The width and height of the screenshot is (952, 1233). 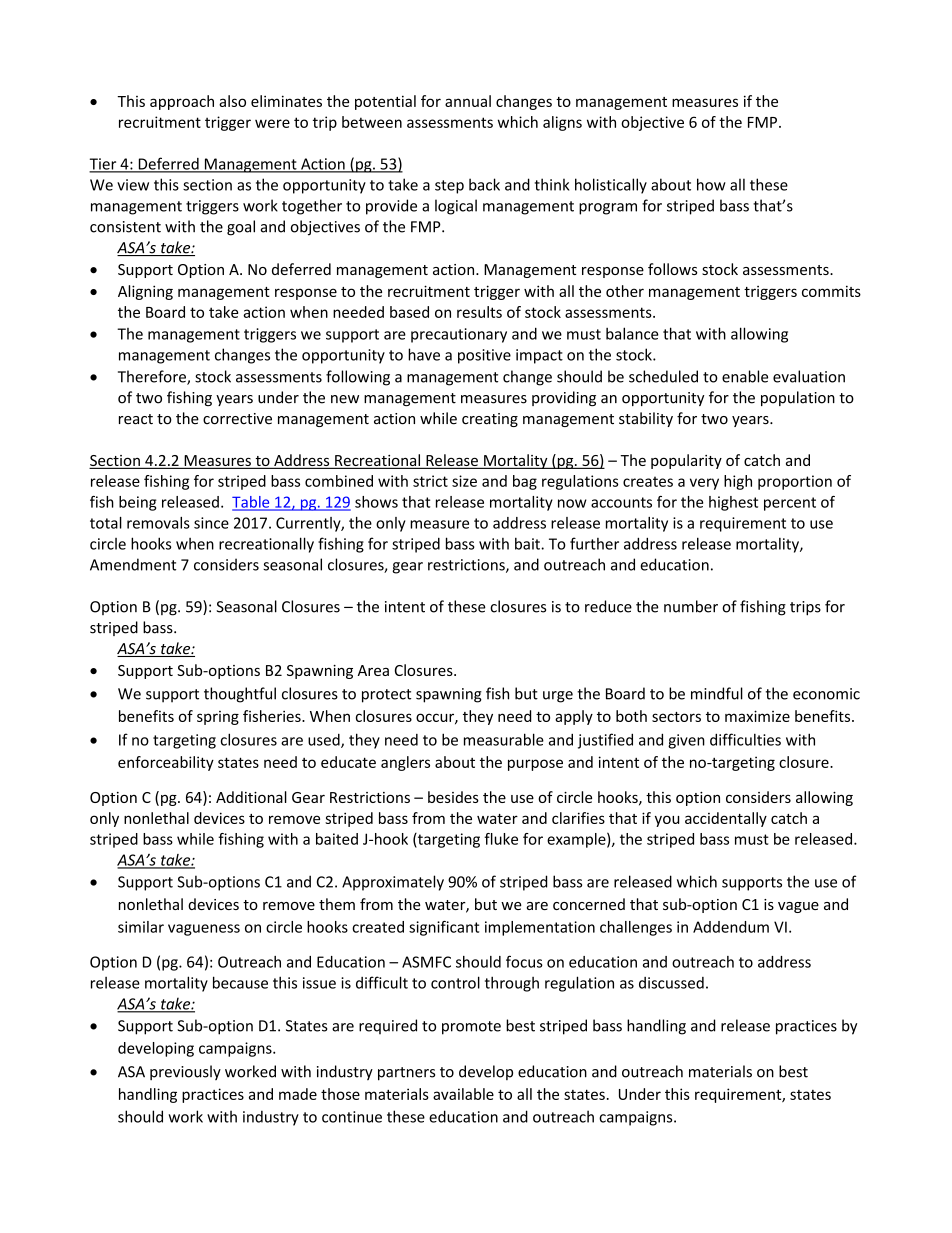 What do you see at coordinates (182, 102) in the screenshot?
I see `approach` at bounding box center [182, 102].
